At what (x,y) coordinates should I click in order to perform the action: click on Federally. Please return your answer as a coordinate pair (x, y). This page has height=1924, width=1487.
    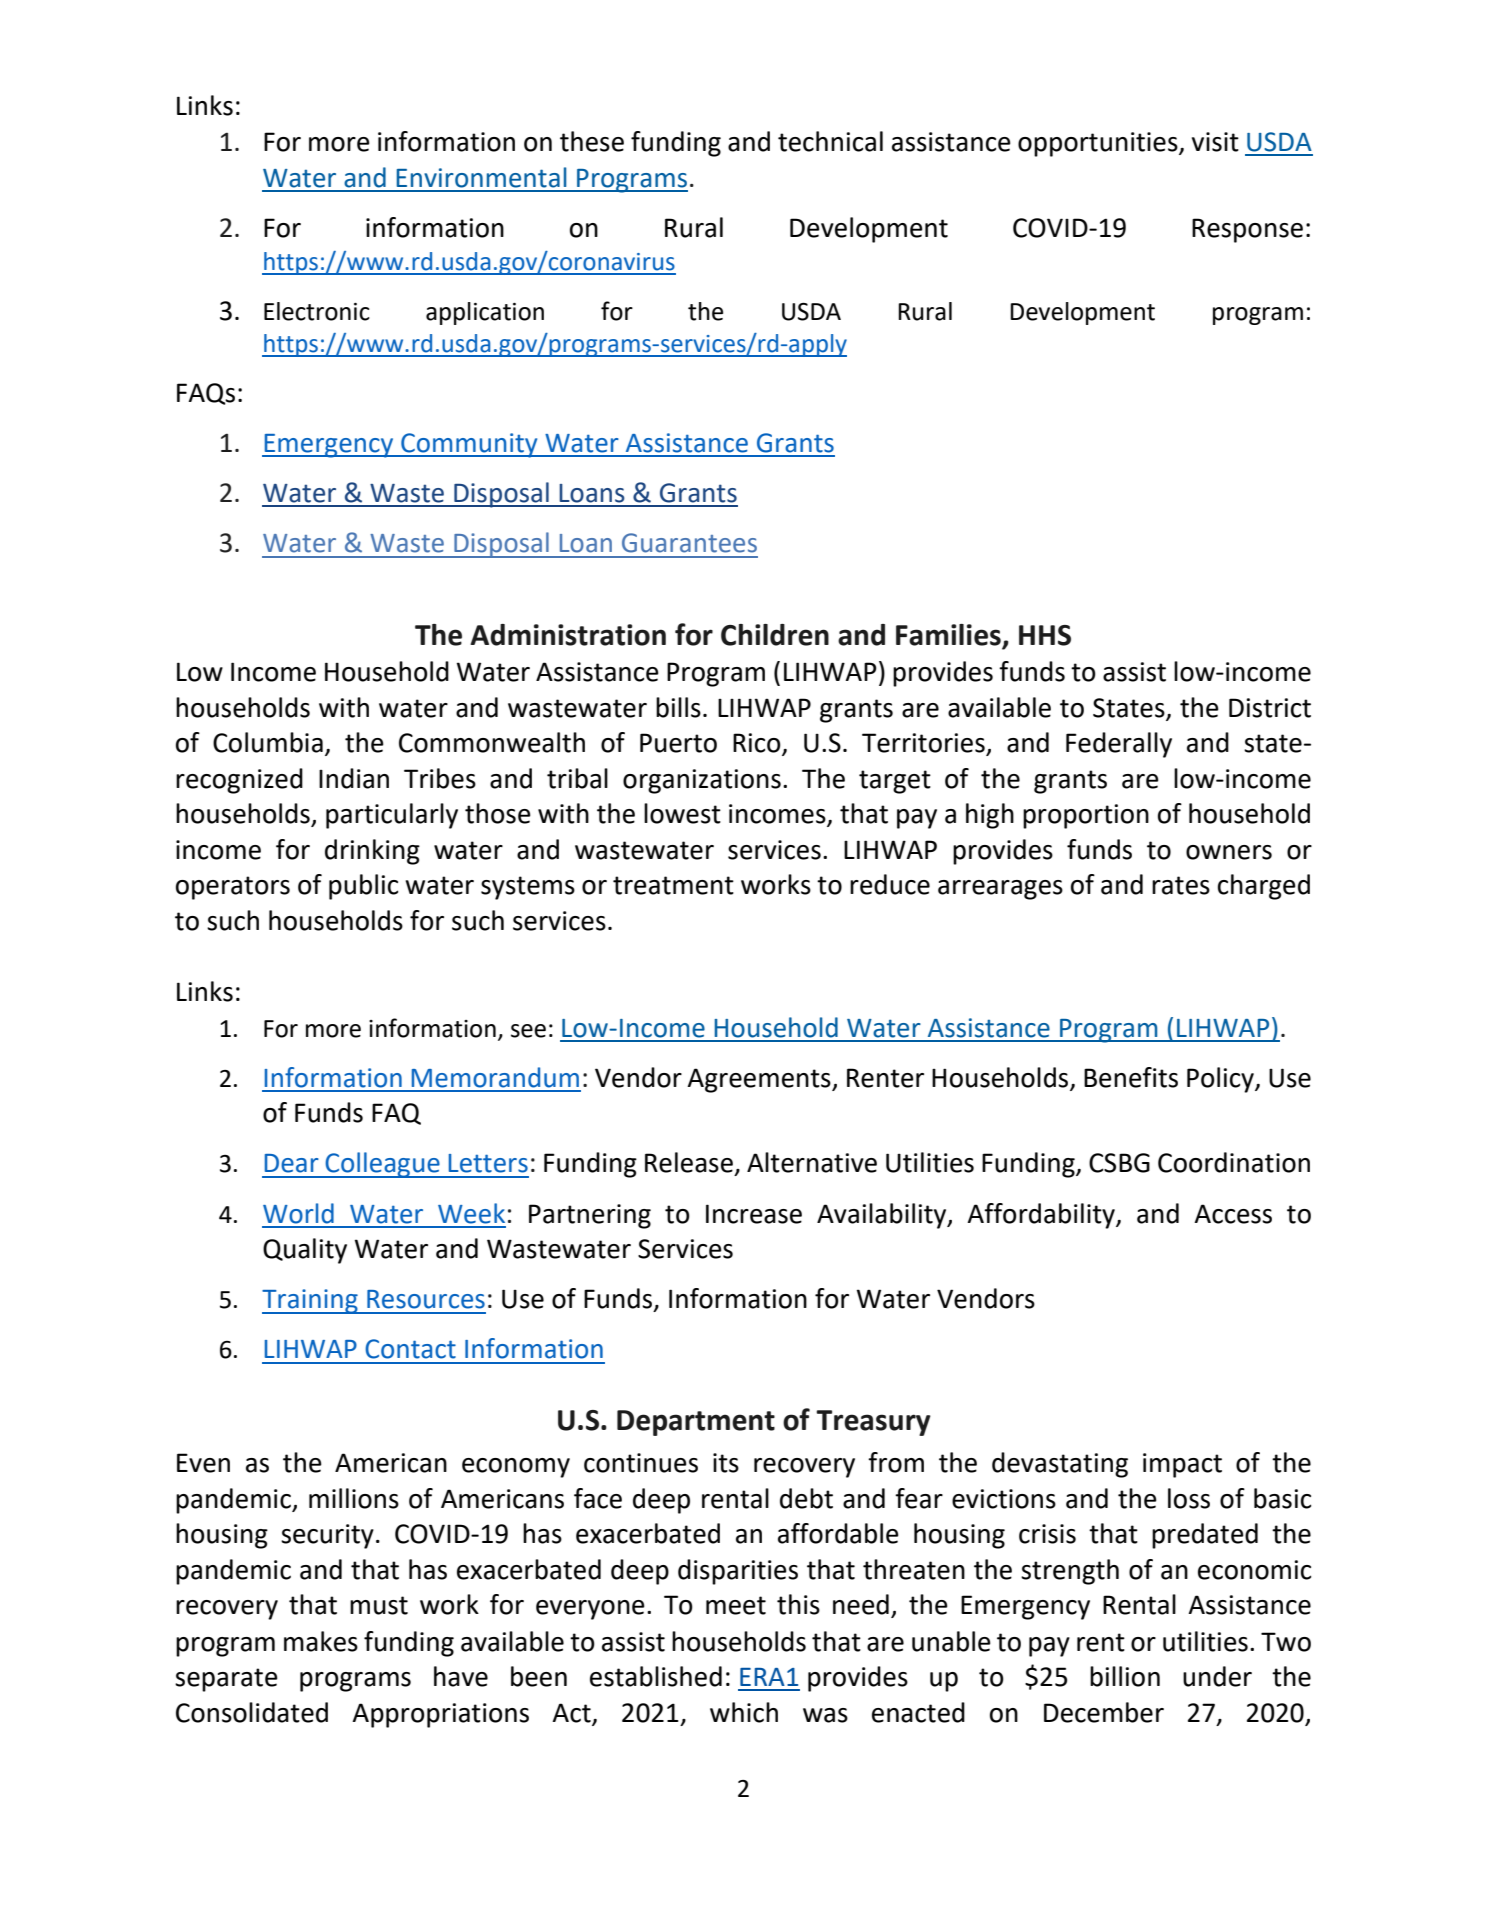
    Looking at the image, I should click on (1119, 745).
